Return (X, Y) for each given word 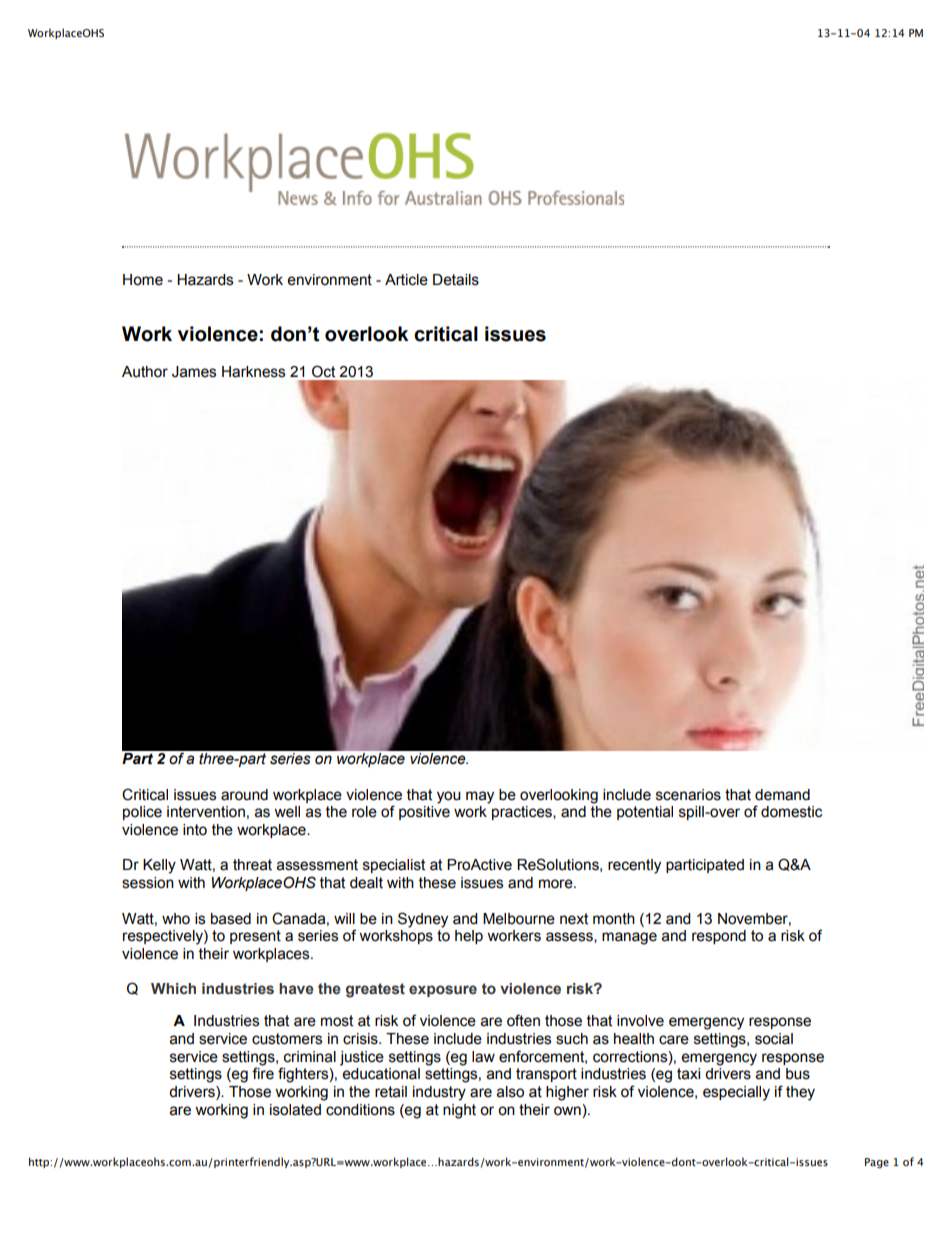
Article (406, 280)
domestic (791, 812)
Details (456, 280)
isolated (295, 1110)
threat (252, 865)
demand (782, 795)
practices (523, 813)
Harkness (253, 372)
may (480, 797)
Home (143, 280)
